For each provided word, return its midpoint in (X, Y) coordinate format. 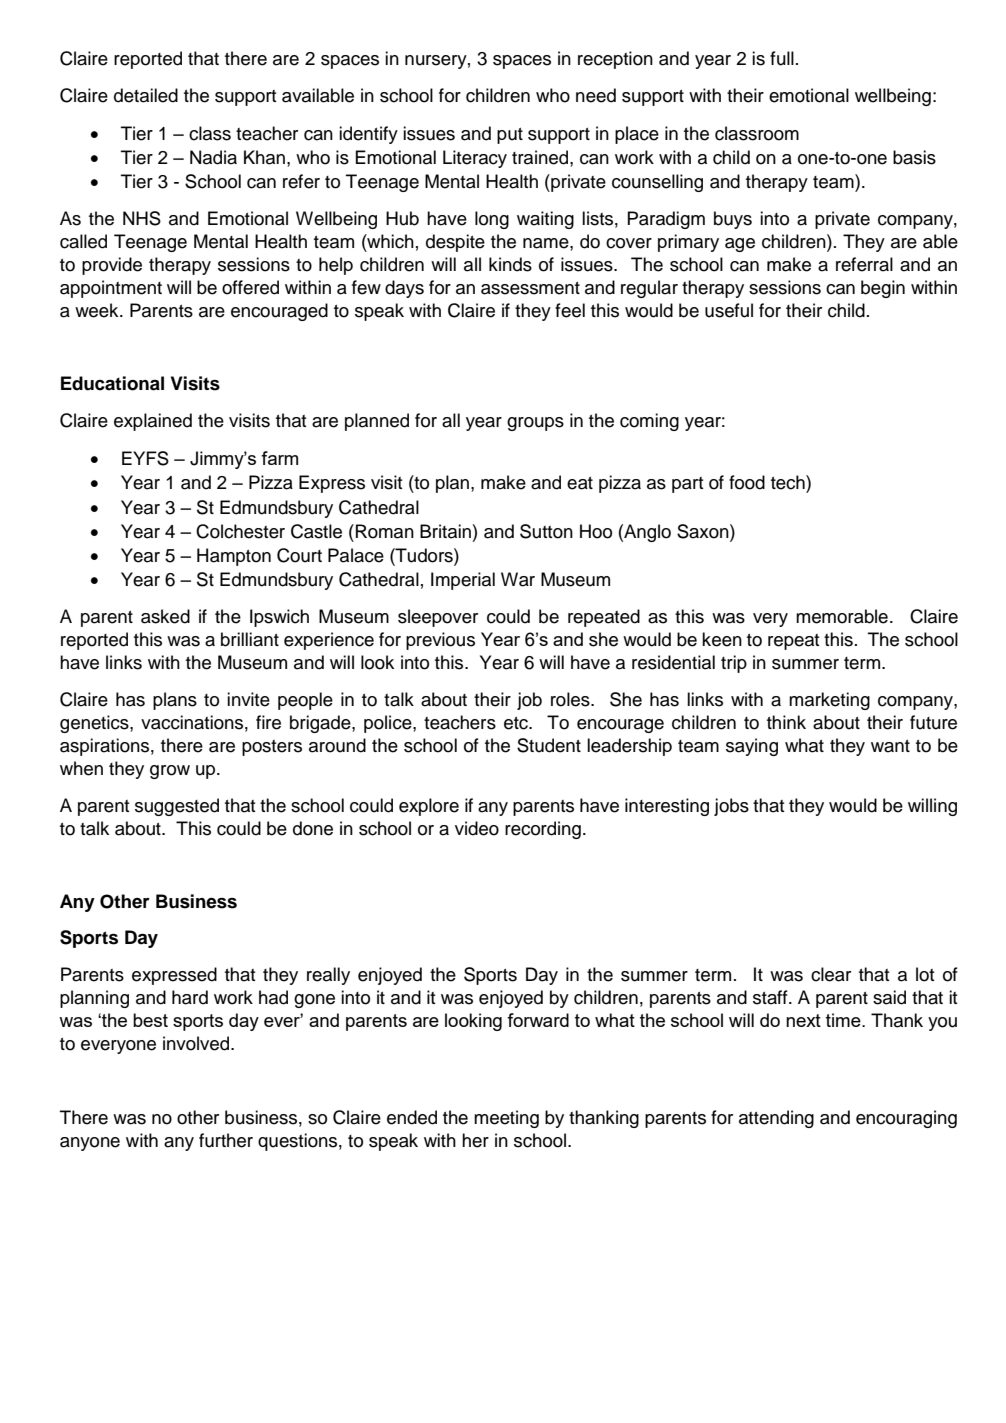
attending (776, 1119)
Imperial (463, 581)
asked (165, 616)
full (782, 58)
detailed (146, 95)
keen (722, 639)
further (226, 1140)
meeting (506, 1119)
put (510, 136)
